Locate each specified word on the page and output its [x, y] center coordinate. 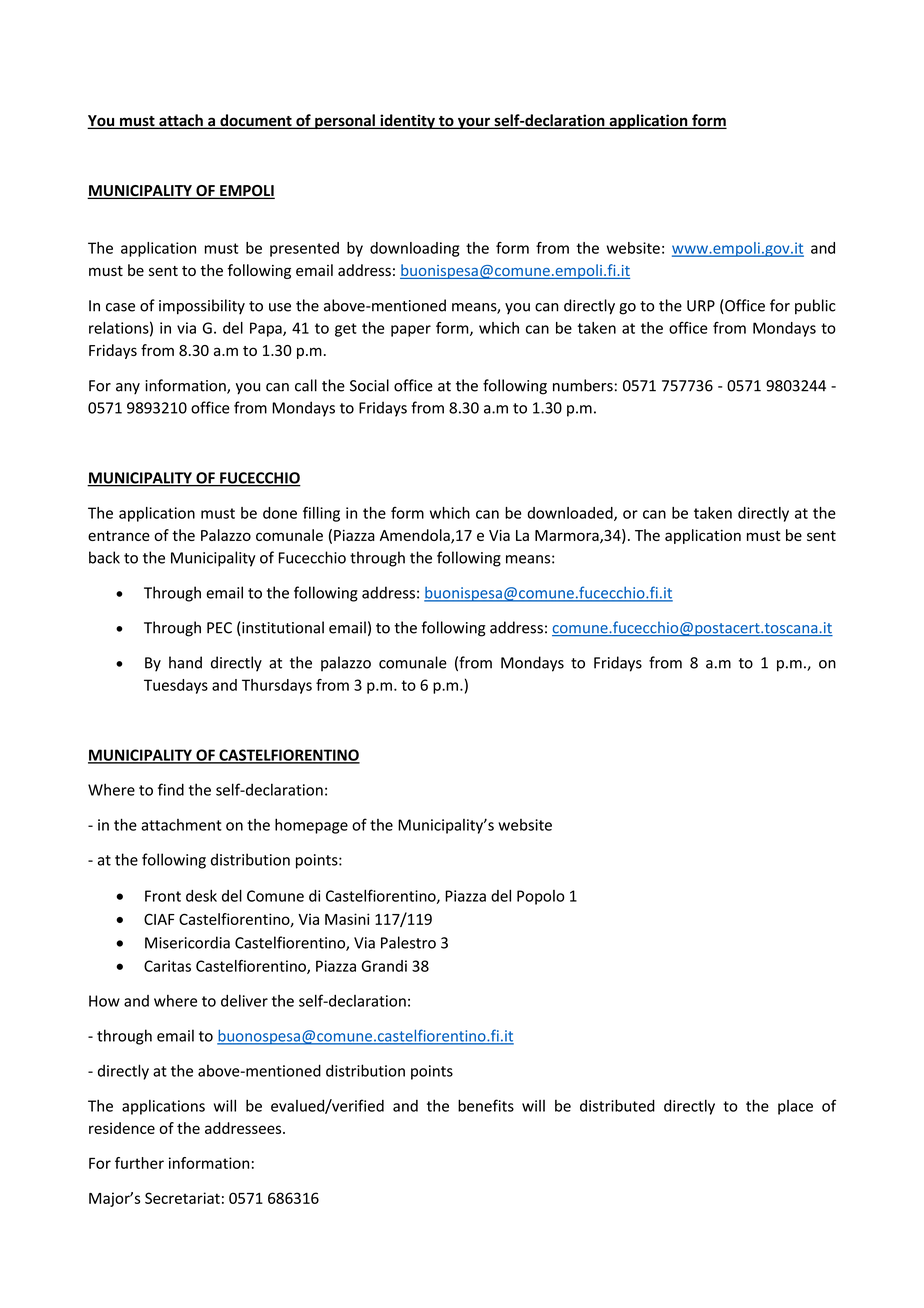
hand [185, 662]
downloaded [571, 514]
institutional [282, 628]
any [128, 388]
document [256, 121]
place [795, 1107]
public [815, 307]
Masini [347, 919]
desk [201, 896]
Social [369, 385]
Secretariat [182, 1198]
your [474, 123]
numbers [583, 385]
